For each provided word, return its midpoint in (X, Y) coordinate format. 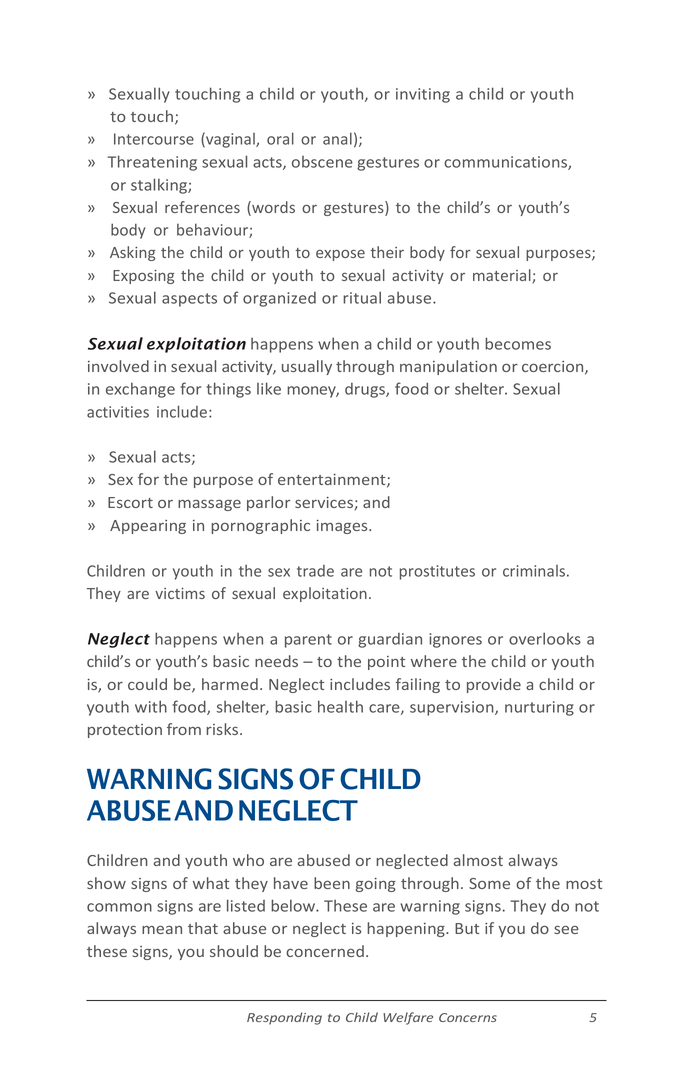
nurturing (539, 708)
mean (162, 929)
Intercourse (154, 139)
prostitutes (437, 572)
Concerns (468, 1017)
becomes (518, 343)
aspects (189, 300)
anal (337, 138)
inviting (423, 95)
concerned (325, 951)
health (340, 706)
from (184, 729)
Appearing (148, 527)
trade (315, 571)
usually (307, 367)
